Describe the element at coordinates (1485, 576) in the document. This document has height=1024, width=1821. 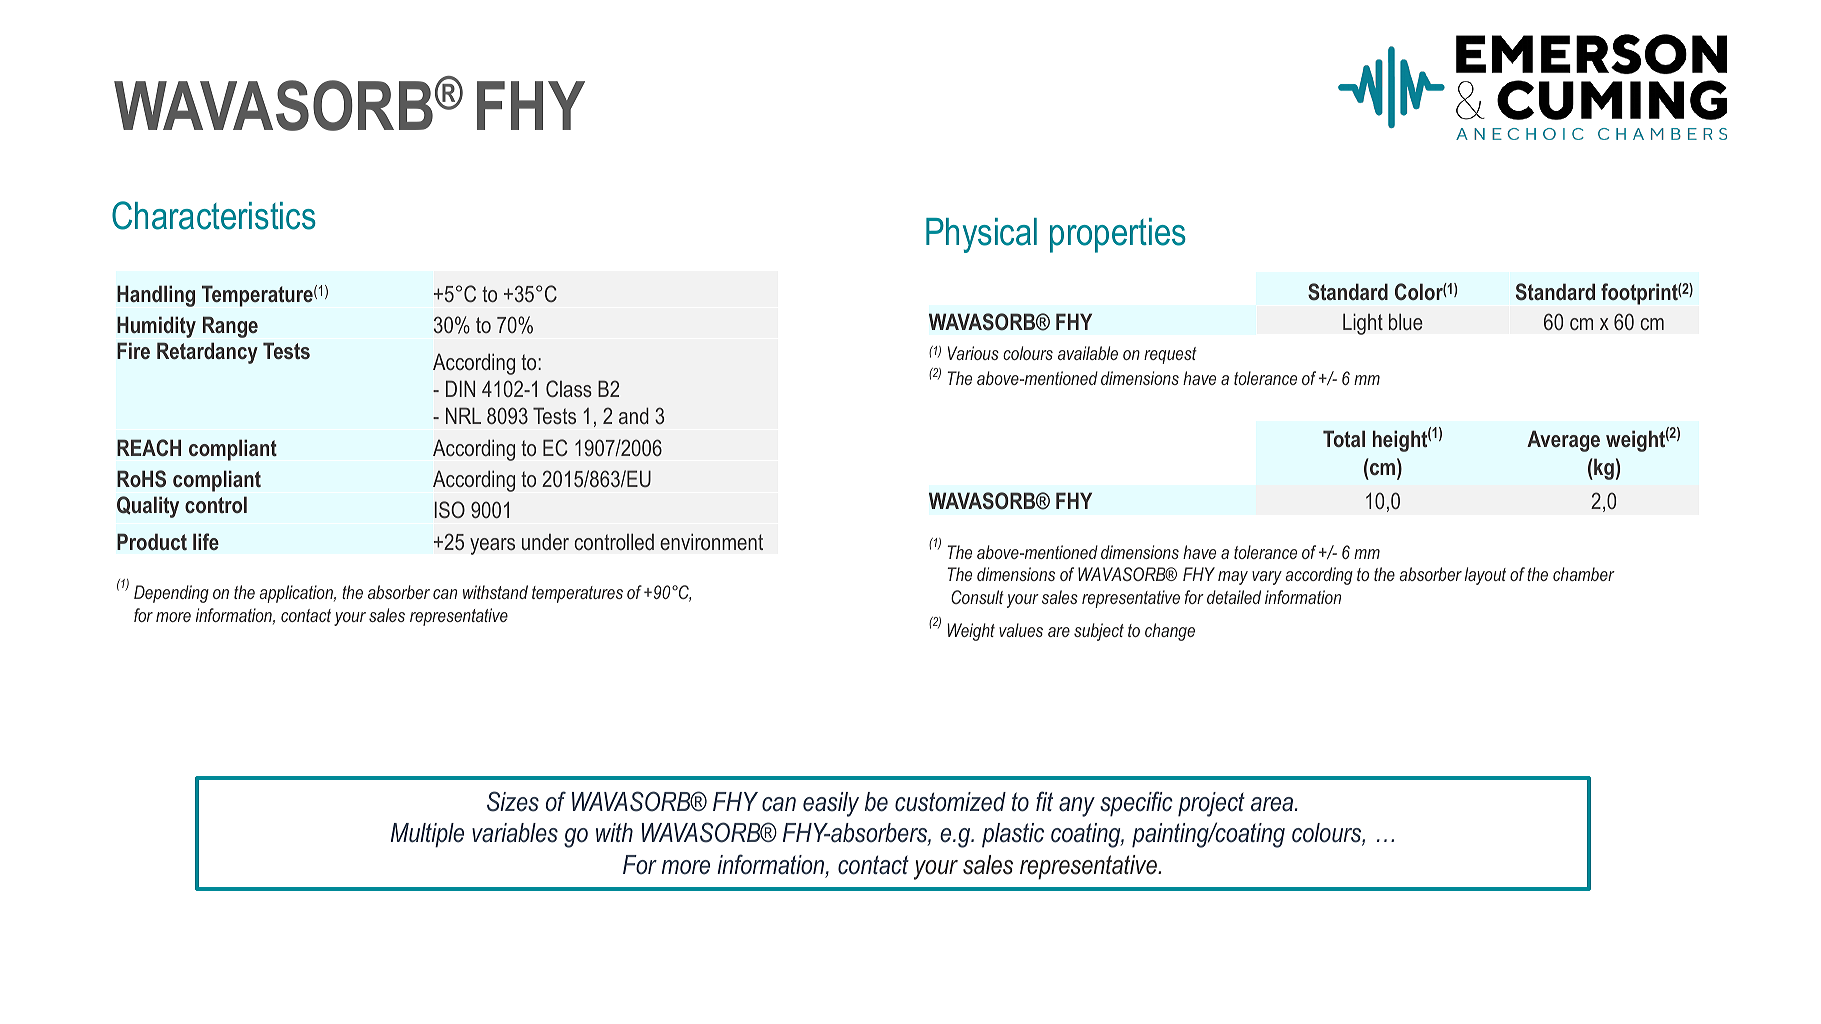
I see `layout` at that location.
